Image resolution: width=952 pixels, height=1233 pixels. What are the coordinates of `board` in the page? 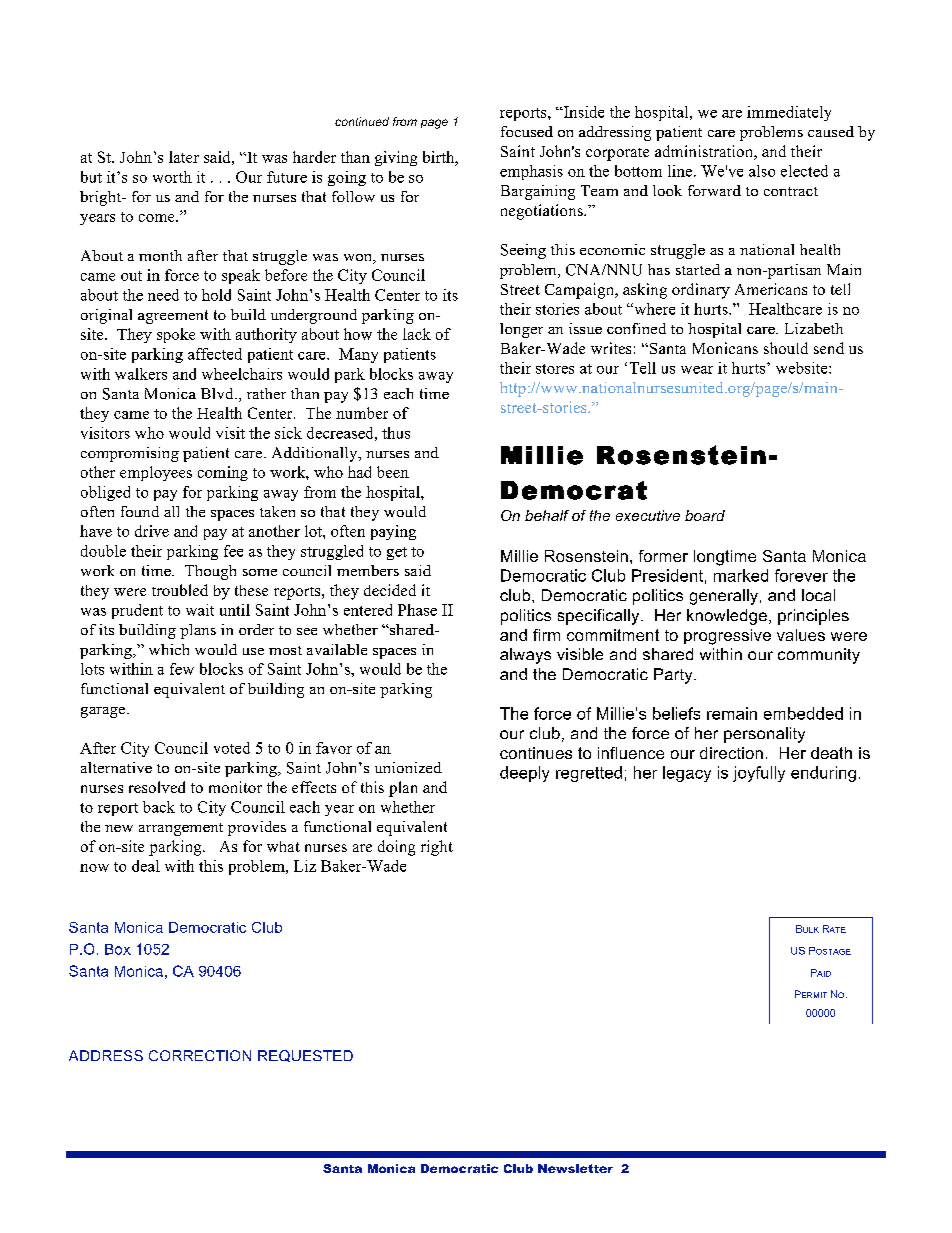 It's located at (705, 515).
